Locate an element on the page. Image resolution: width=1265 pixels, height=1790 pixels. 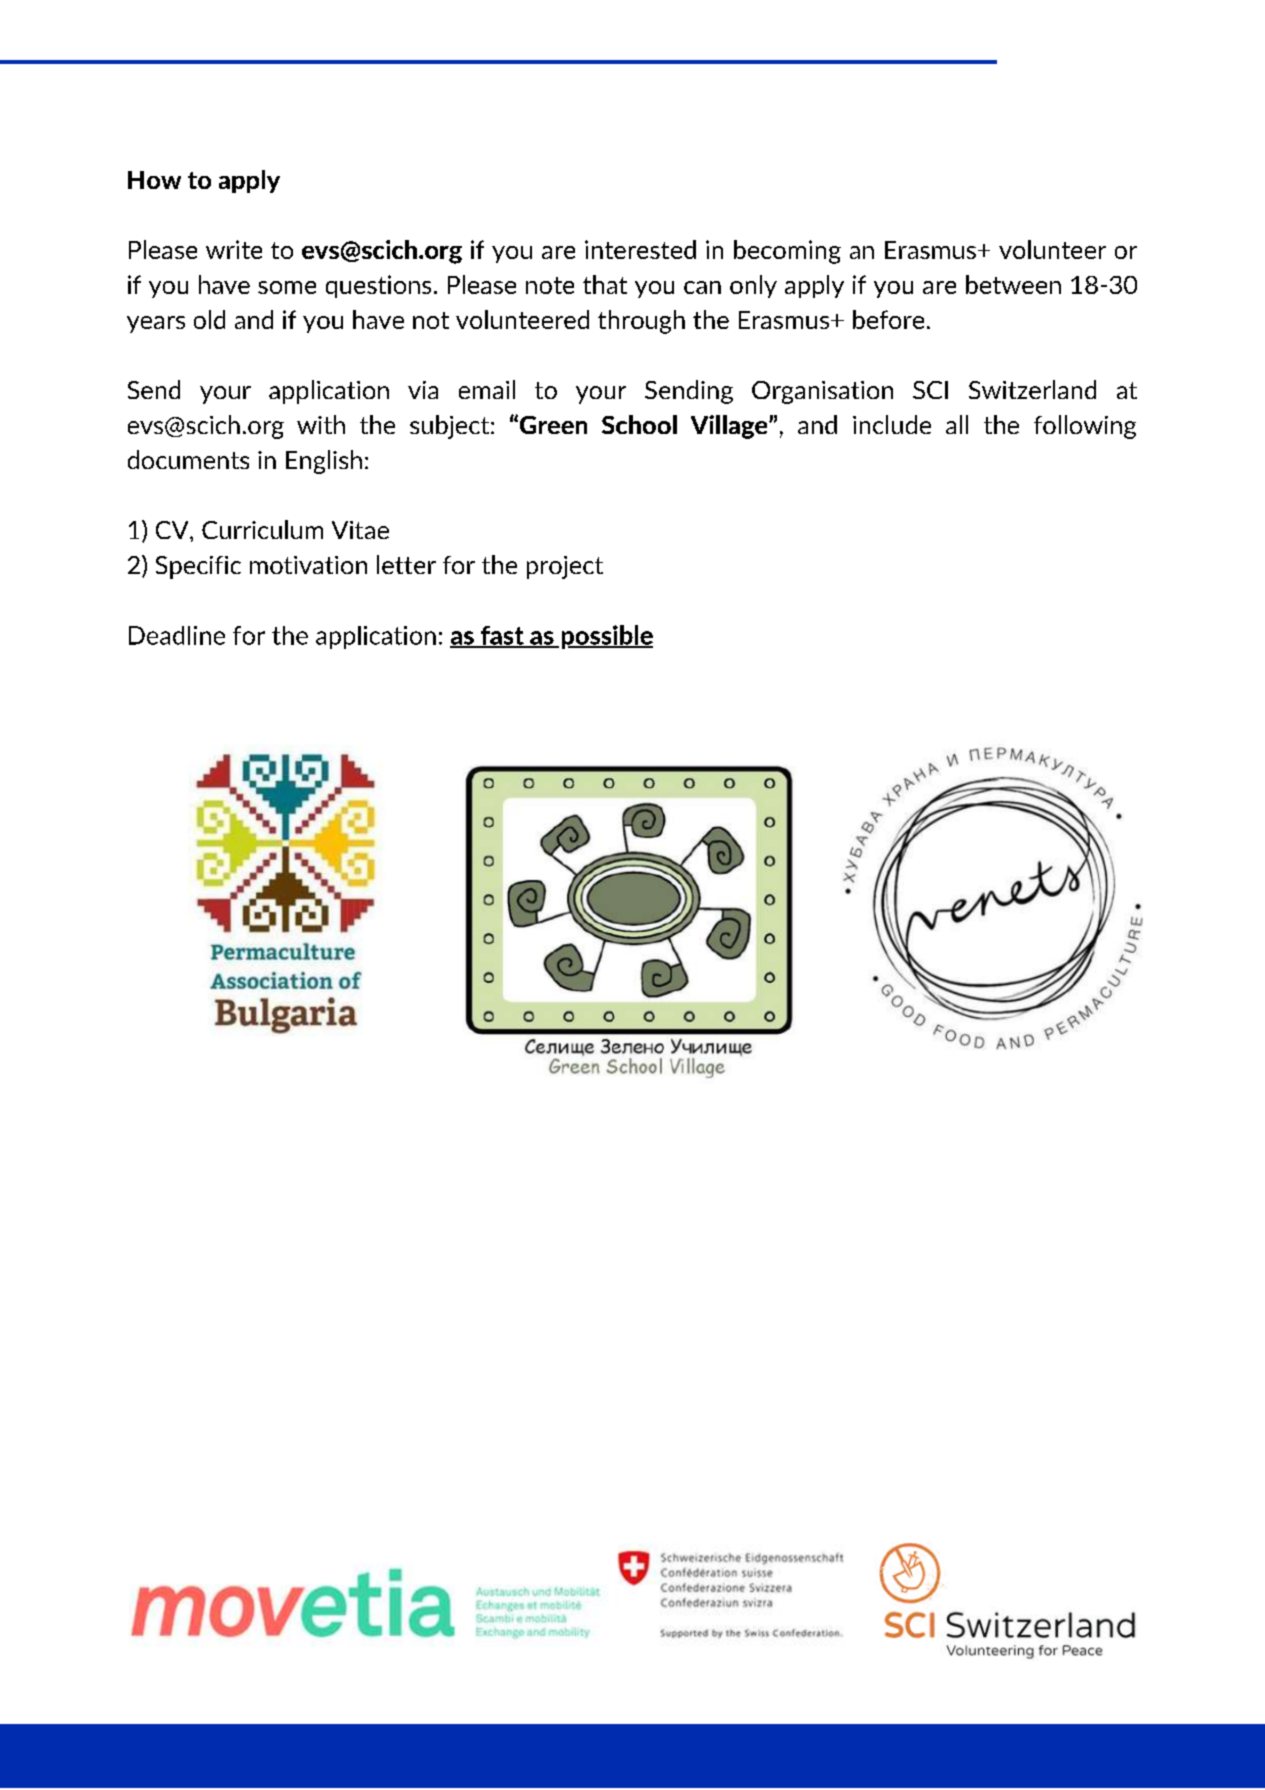
before is located at coordinates (888, 319).
